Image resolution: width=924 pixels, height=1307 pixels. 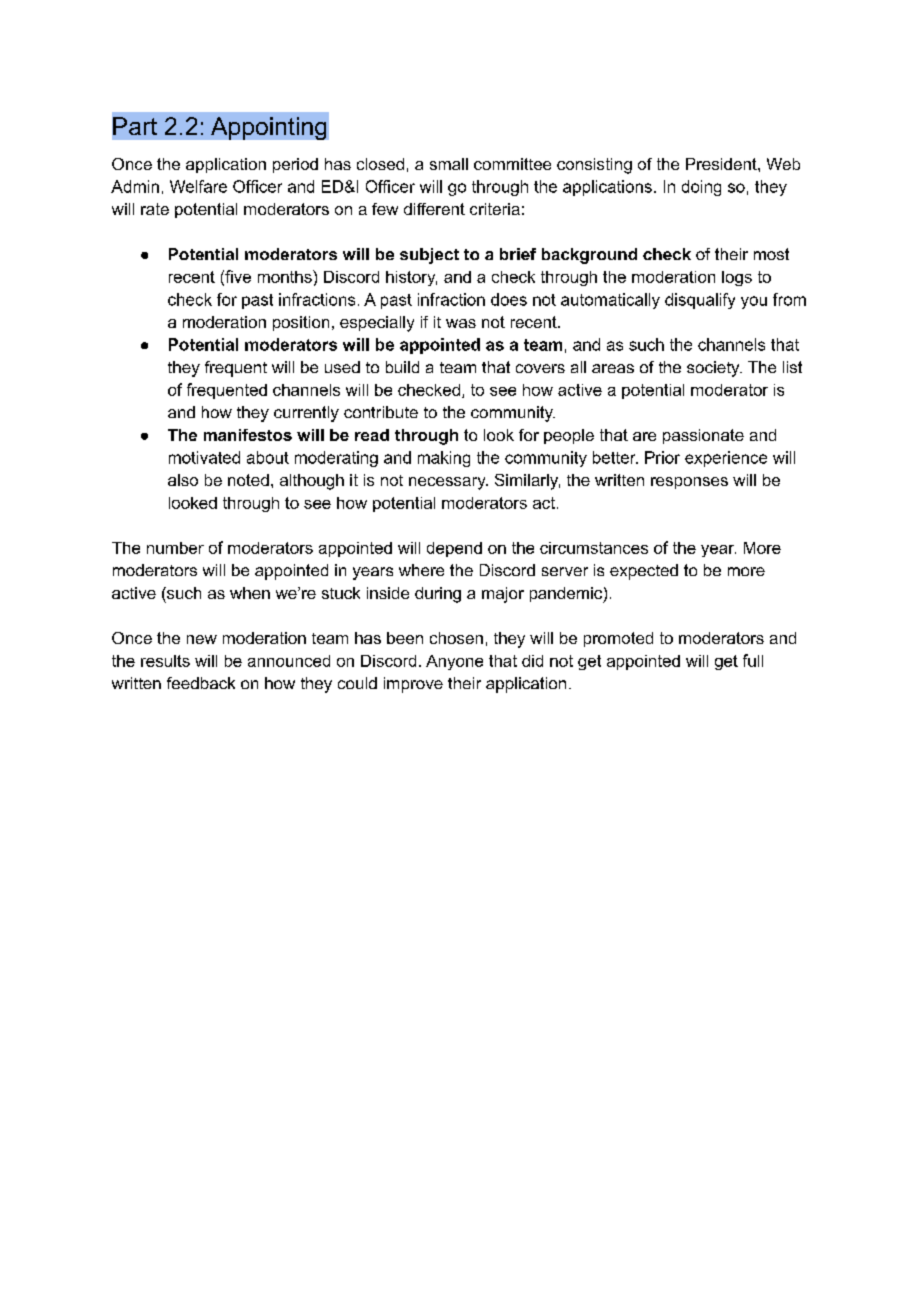 What do you see at coordinates (286, 276) in the image?
I see `months` at bounding box center [286, 276].
